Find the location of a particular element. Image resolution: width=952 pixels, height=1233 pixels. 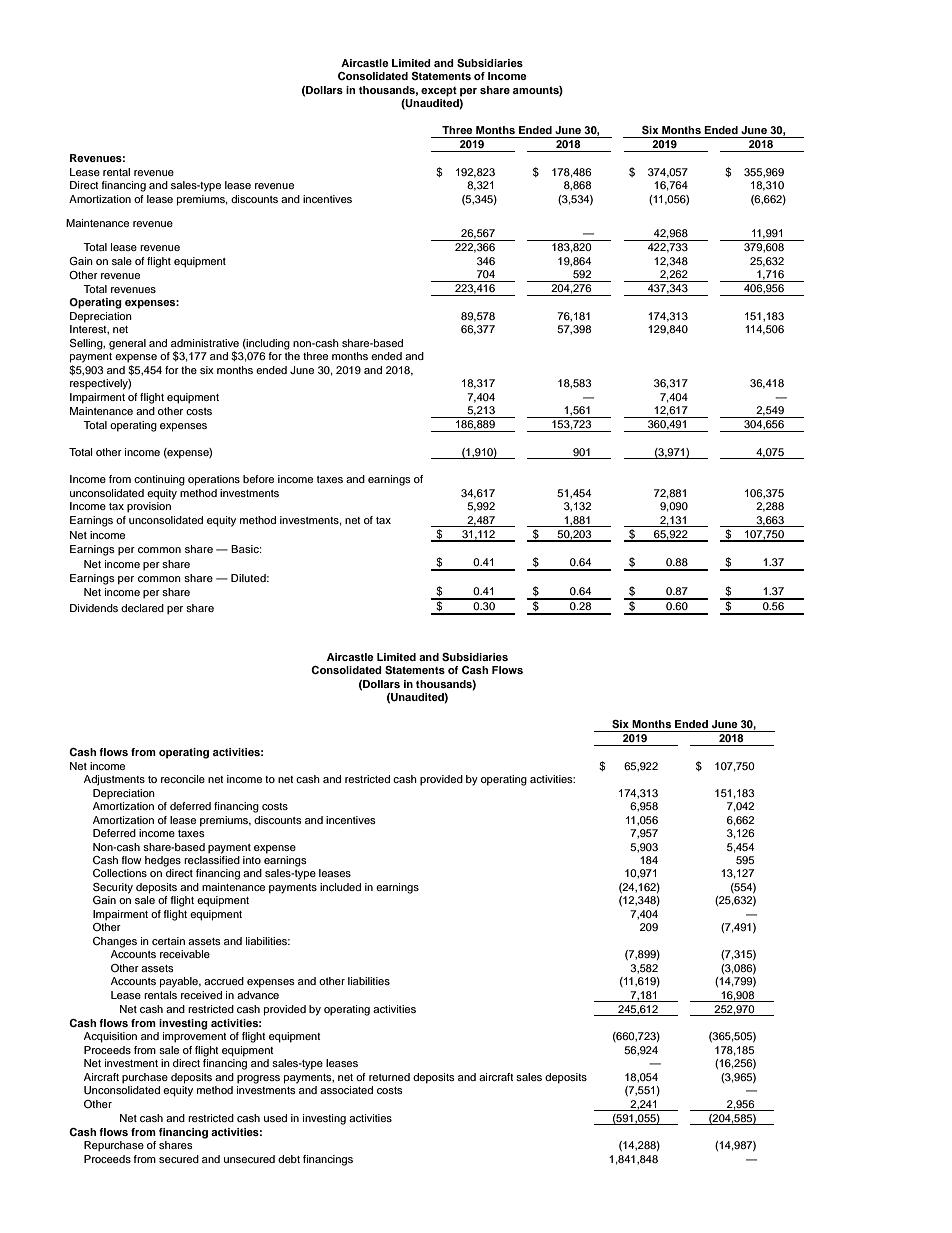

included is located at coordinates (340, 887).
